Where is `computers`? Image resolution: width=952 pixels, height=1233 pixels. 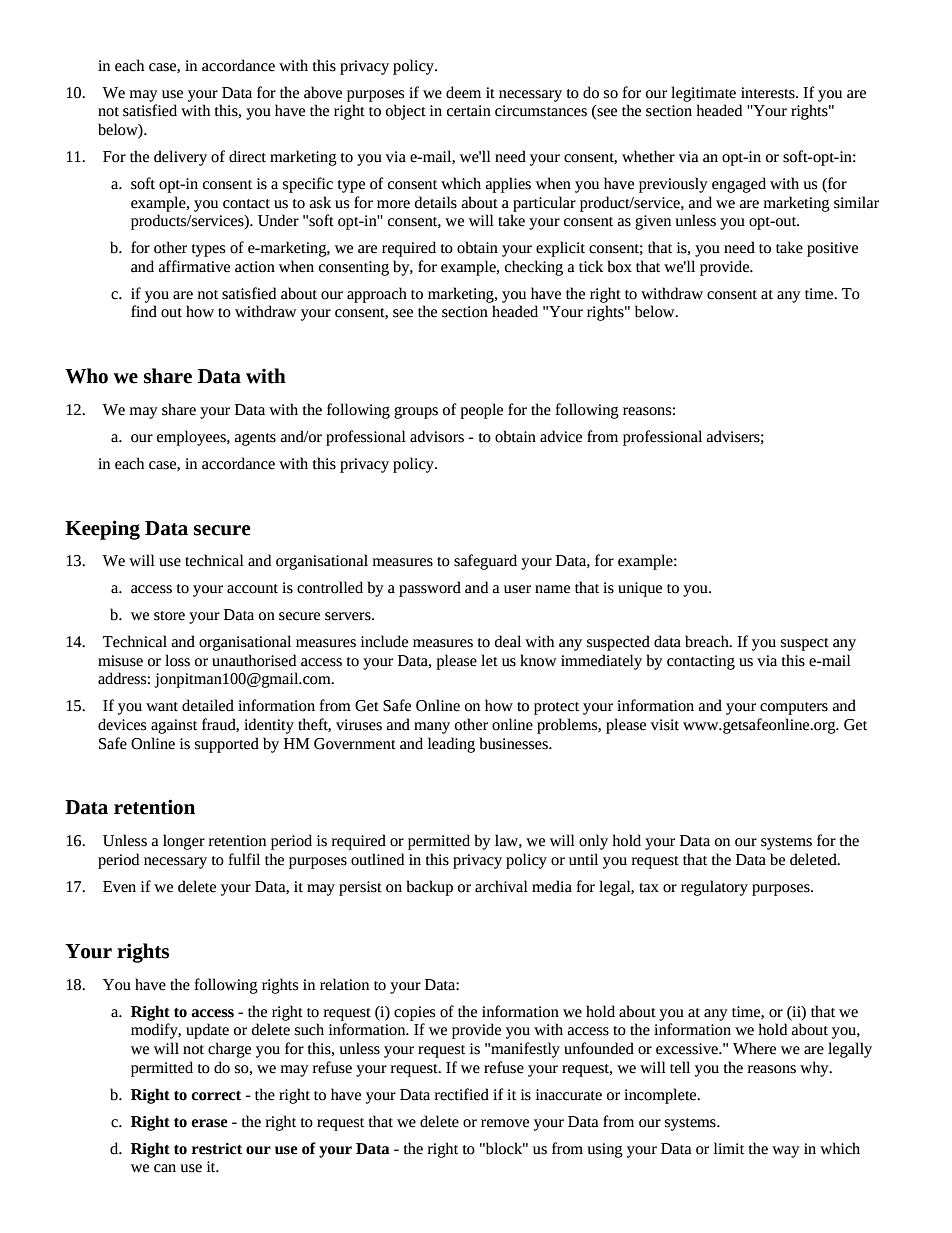 computers is located at coordinates (794, 708).
